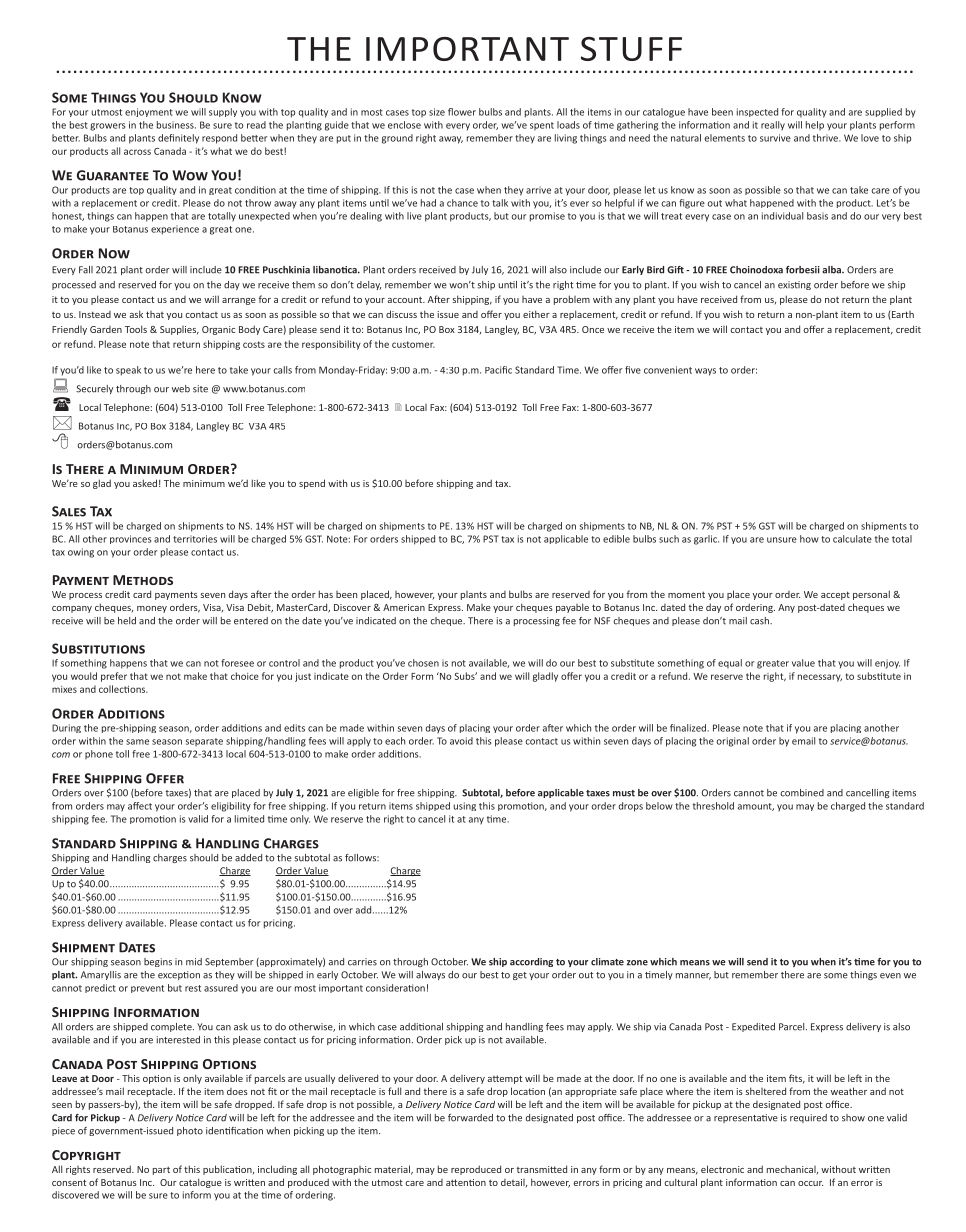  I want to click on supply, so click(223, 112).
